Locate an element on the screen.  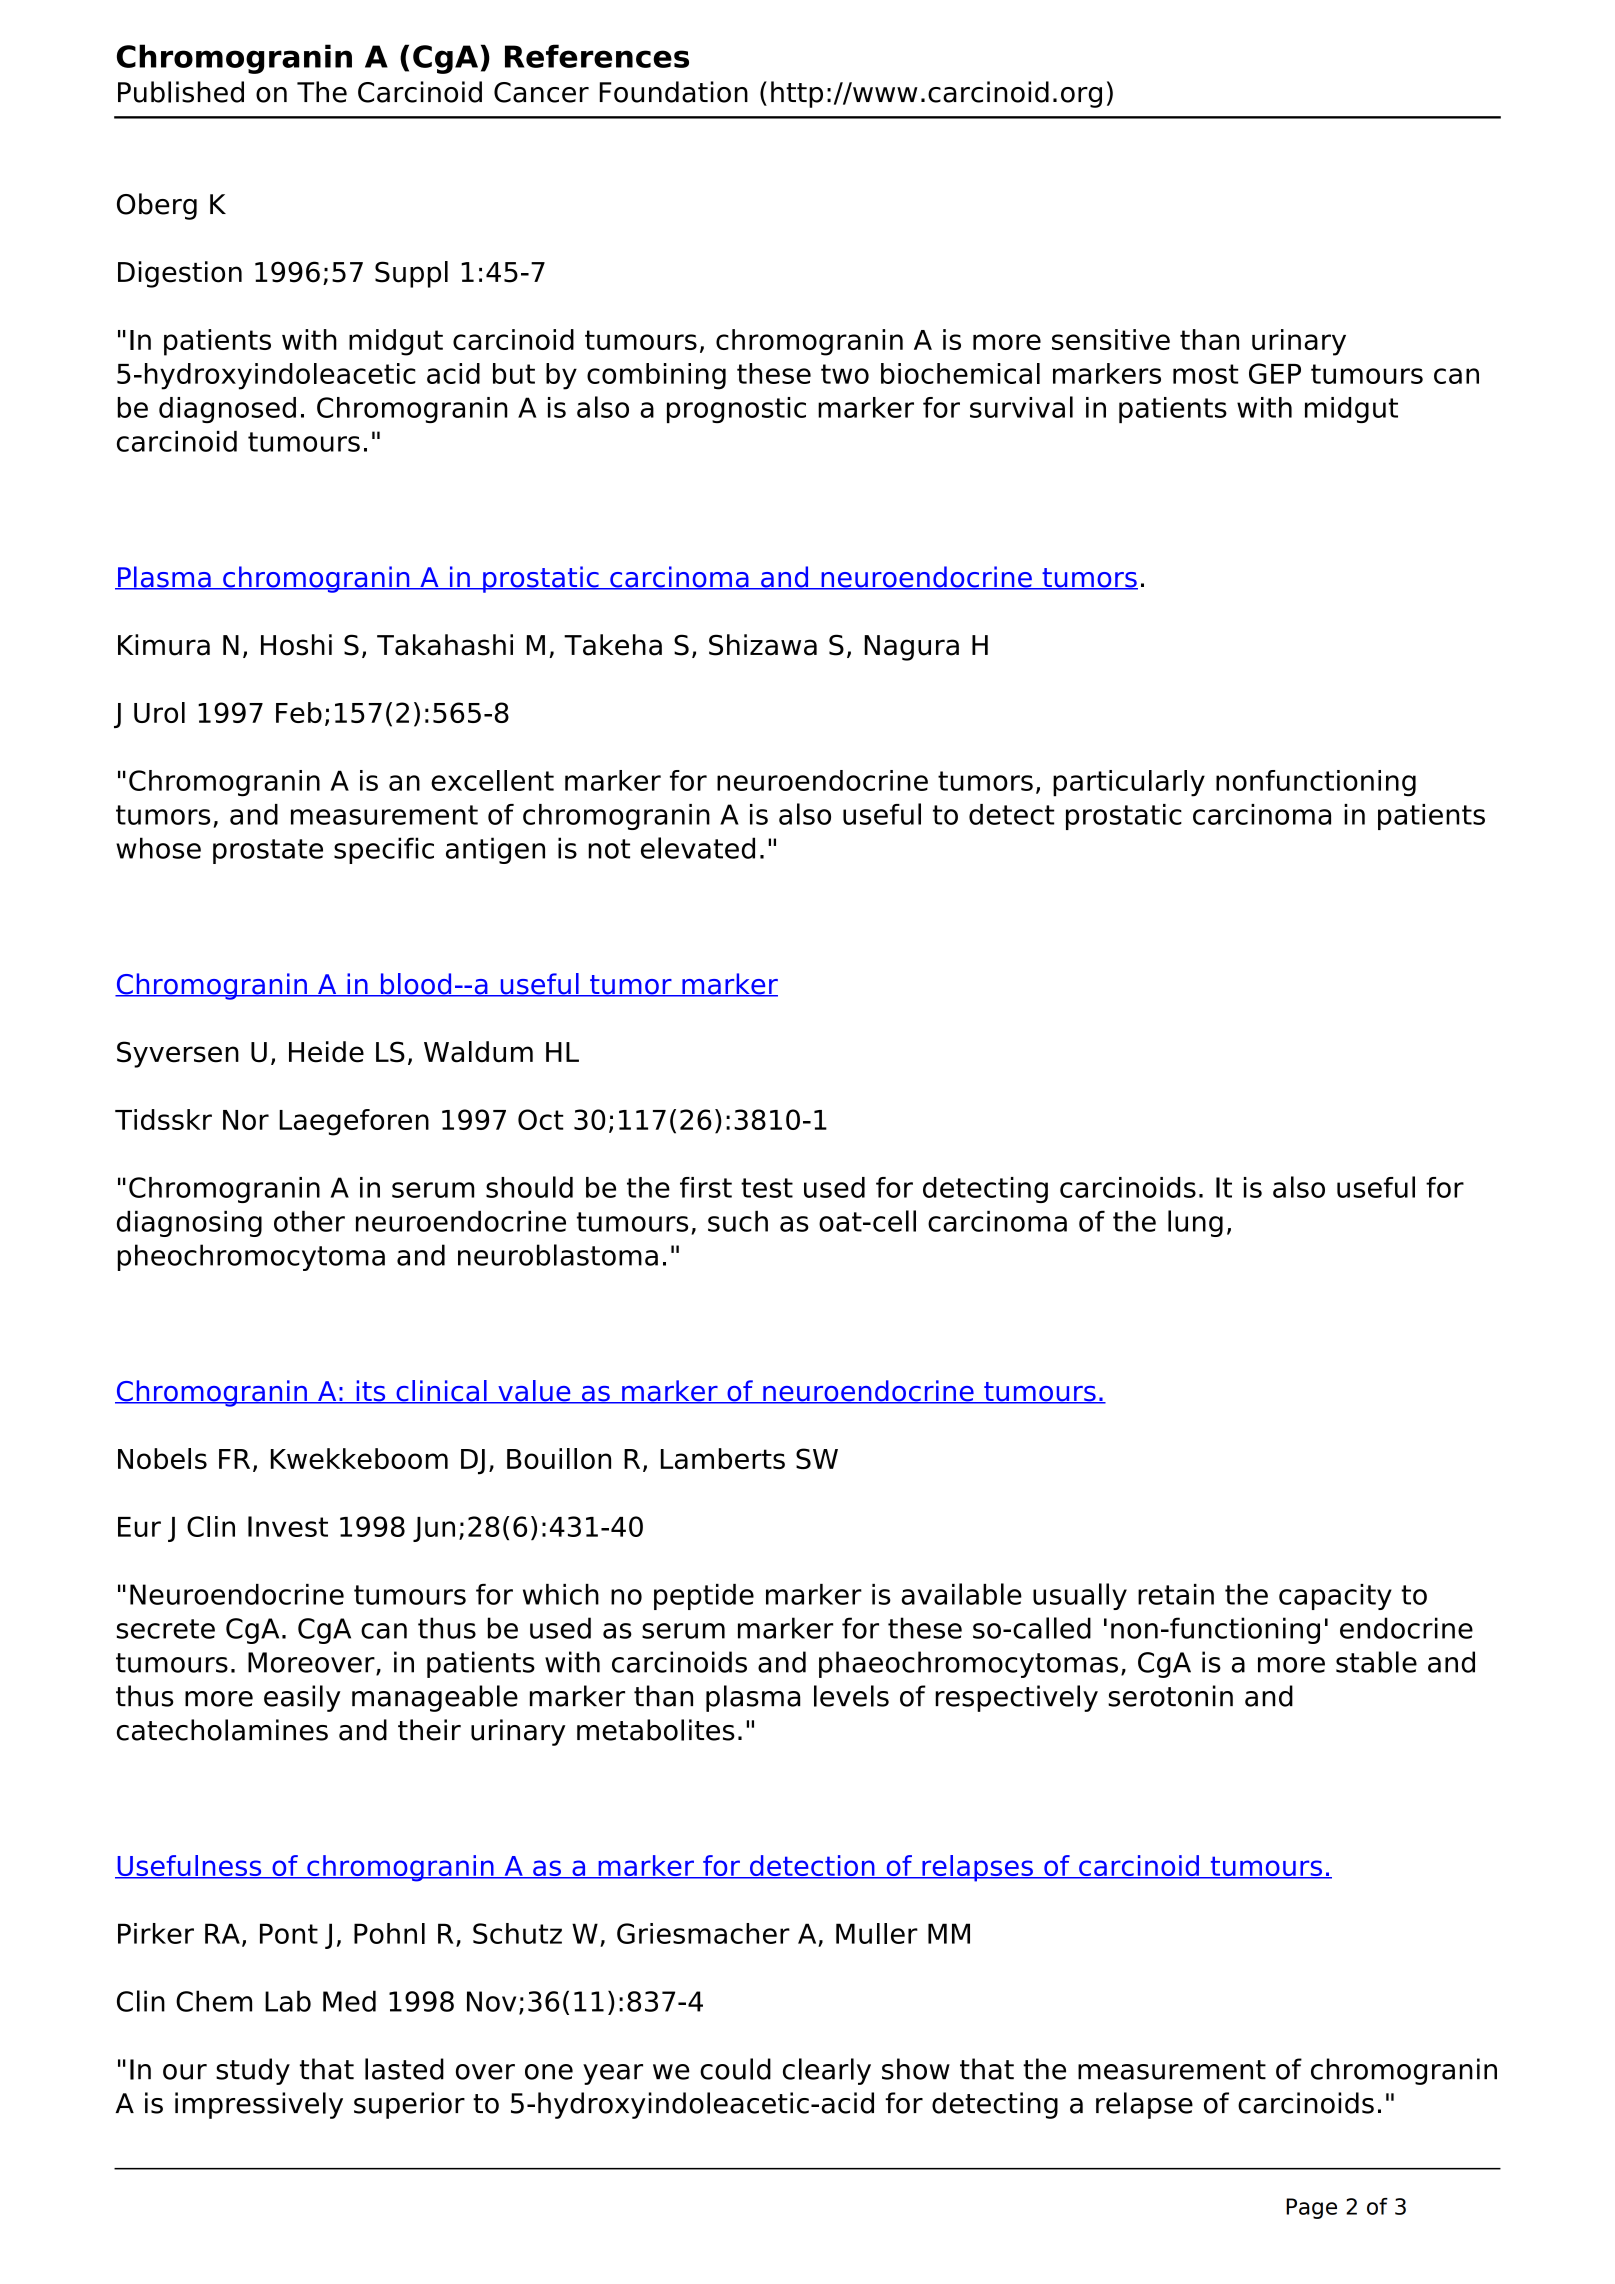
Foundation is located at coordinates (674, 92).
